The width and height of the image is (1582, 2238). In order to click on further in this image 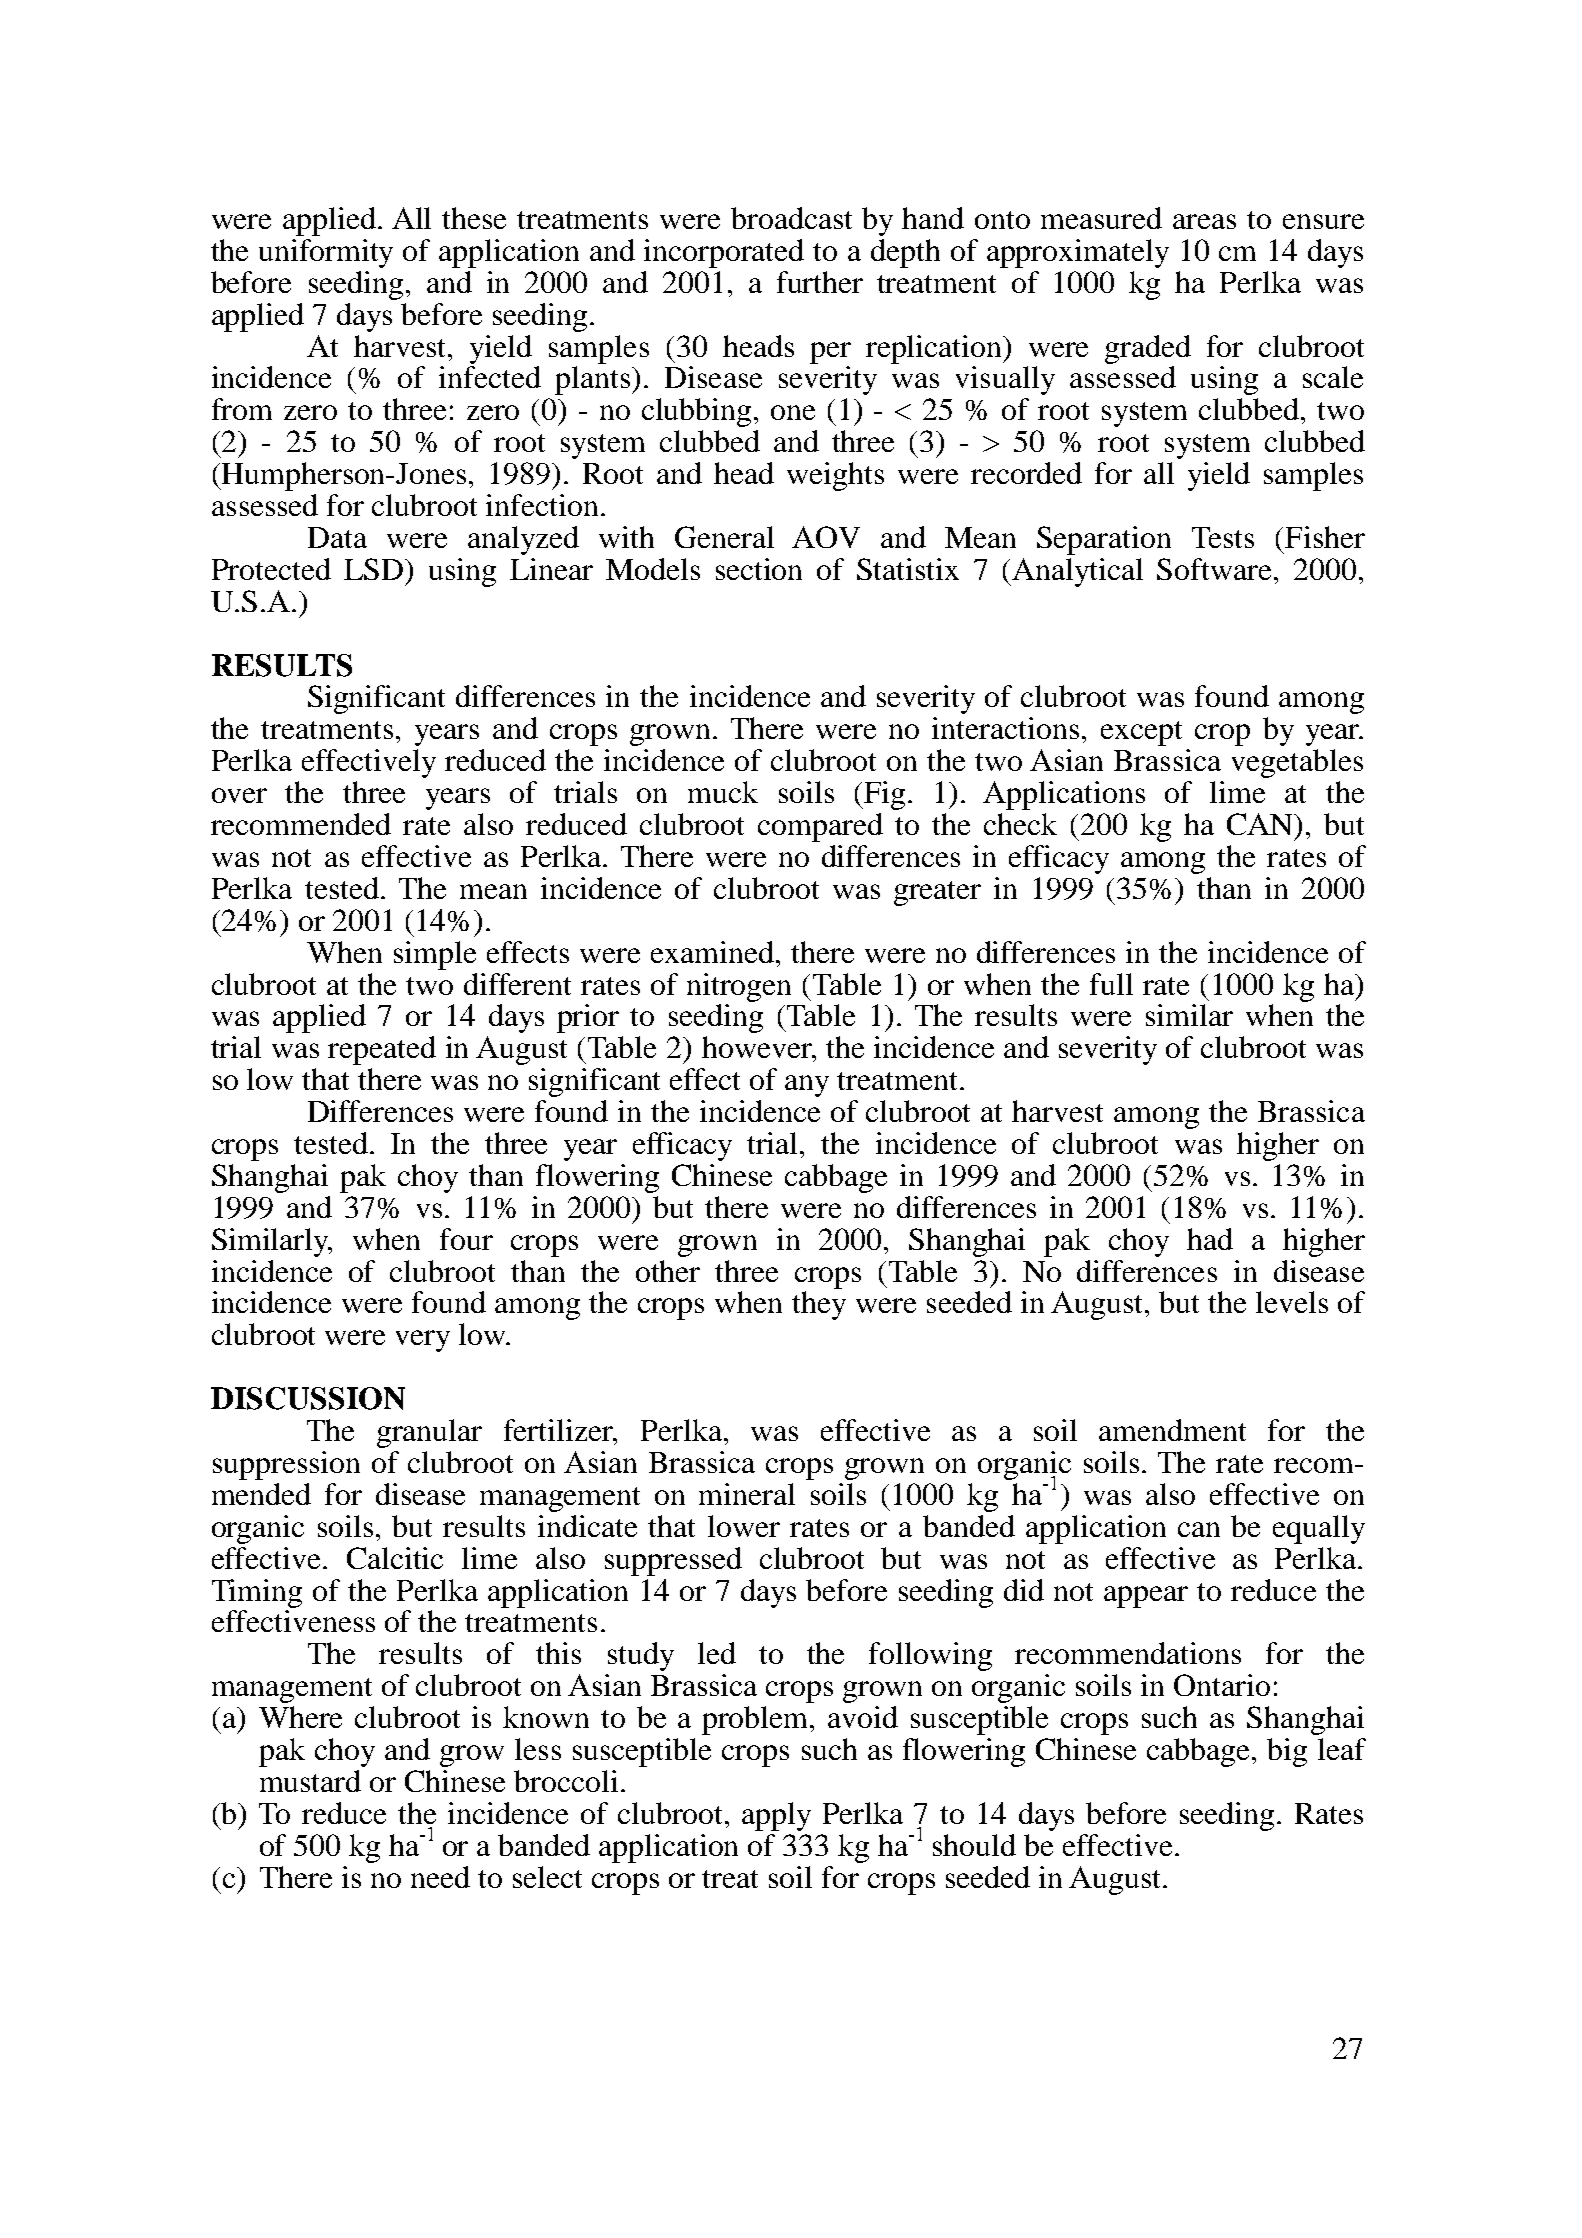, I will do `click(820, 282)`.
